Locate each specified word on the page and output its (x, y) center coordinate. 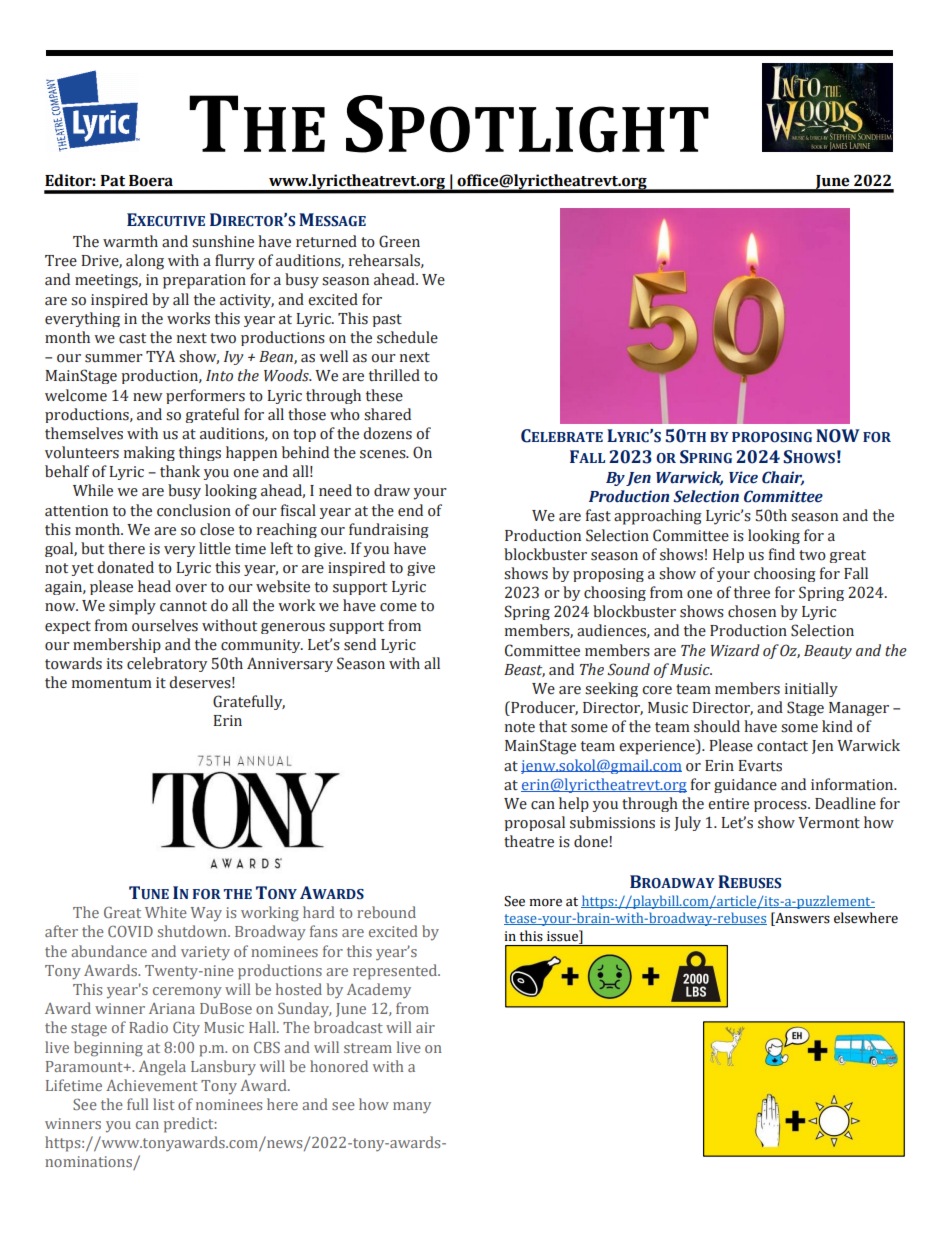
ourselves (165, 625)
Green (399, 241)
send (360, 644)
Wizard (735, 650)
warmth (130, 241)
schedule (407, 337)
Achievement (152, 1085)
